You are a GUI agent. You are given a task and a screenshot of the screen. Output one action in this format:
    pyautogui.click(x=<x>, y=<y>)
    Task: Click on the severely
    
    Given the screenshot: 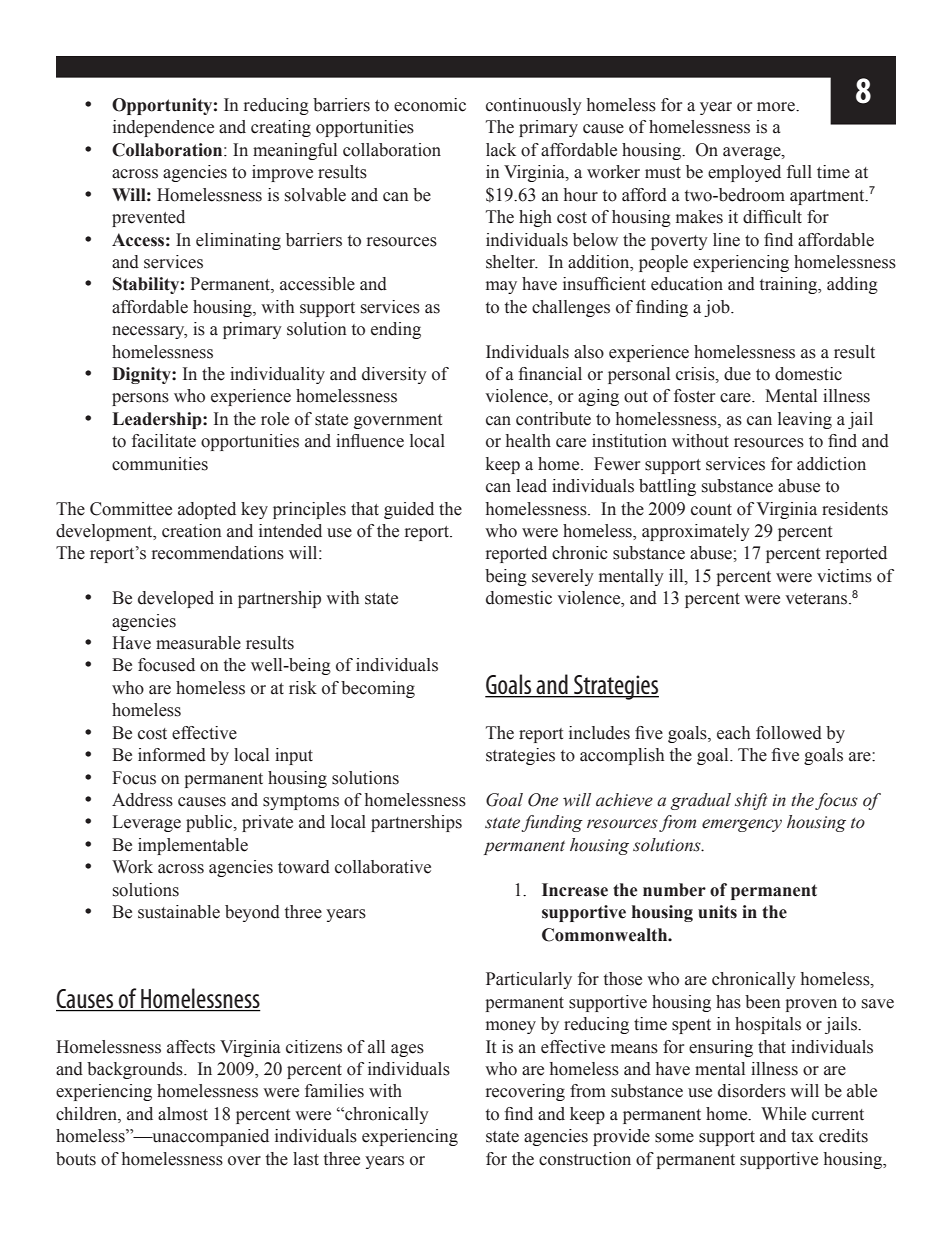 What is the action you would take?
    pyautogui.click(x=563, y=577)
